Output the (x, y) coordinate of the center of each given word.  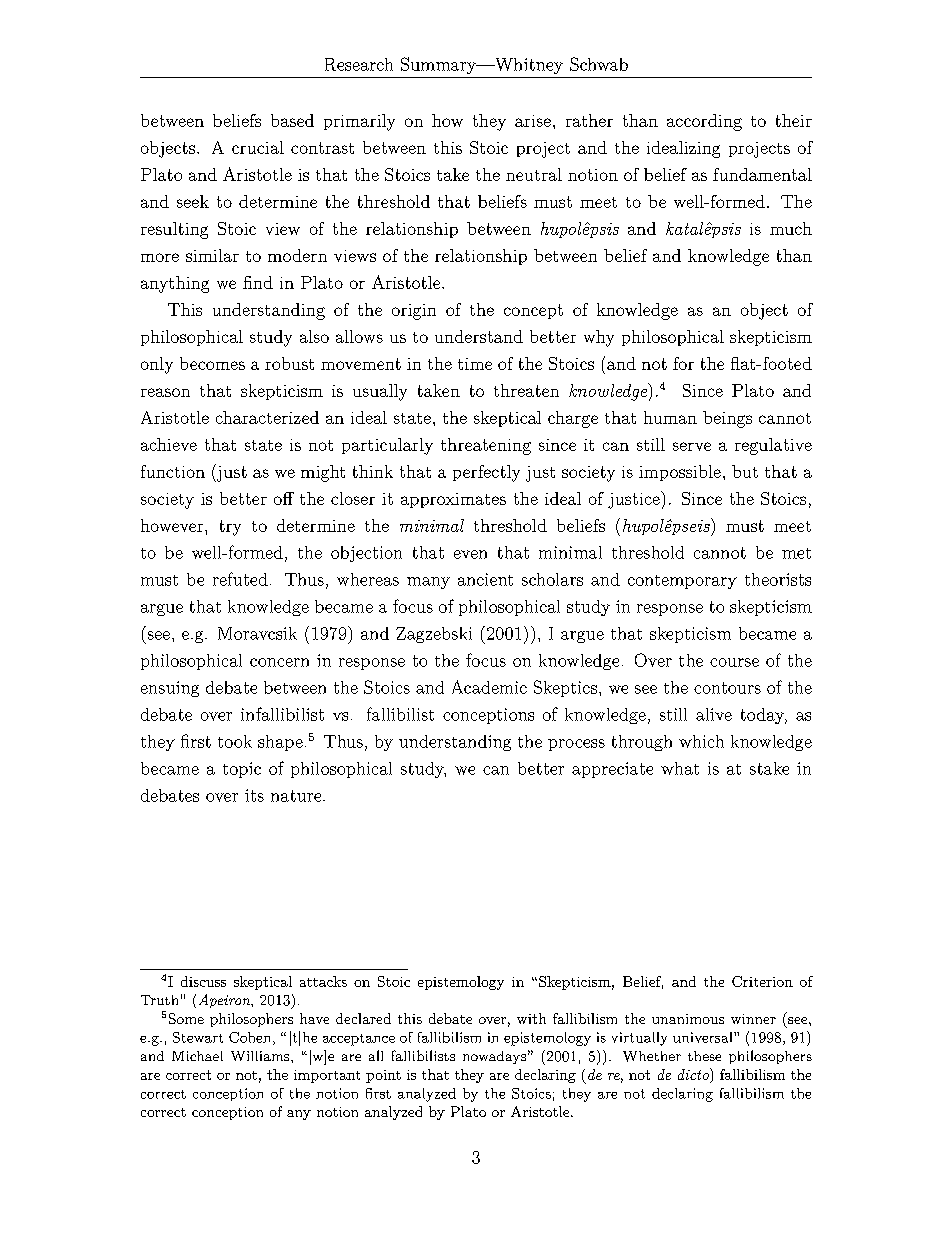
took (235, 741)
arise (533, 121)
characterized (267, 417)
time (475, 364)
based (292, 120)
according (704, 122)
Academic (489, 687)
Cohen (251, 1038)
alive (714, 714)
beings (727, 419)
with (531, 1018)
